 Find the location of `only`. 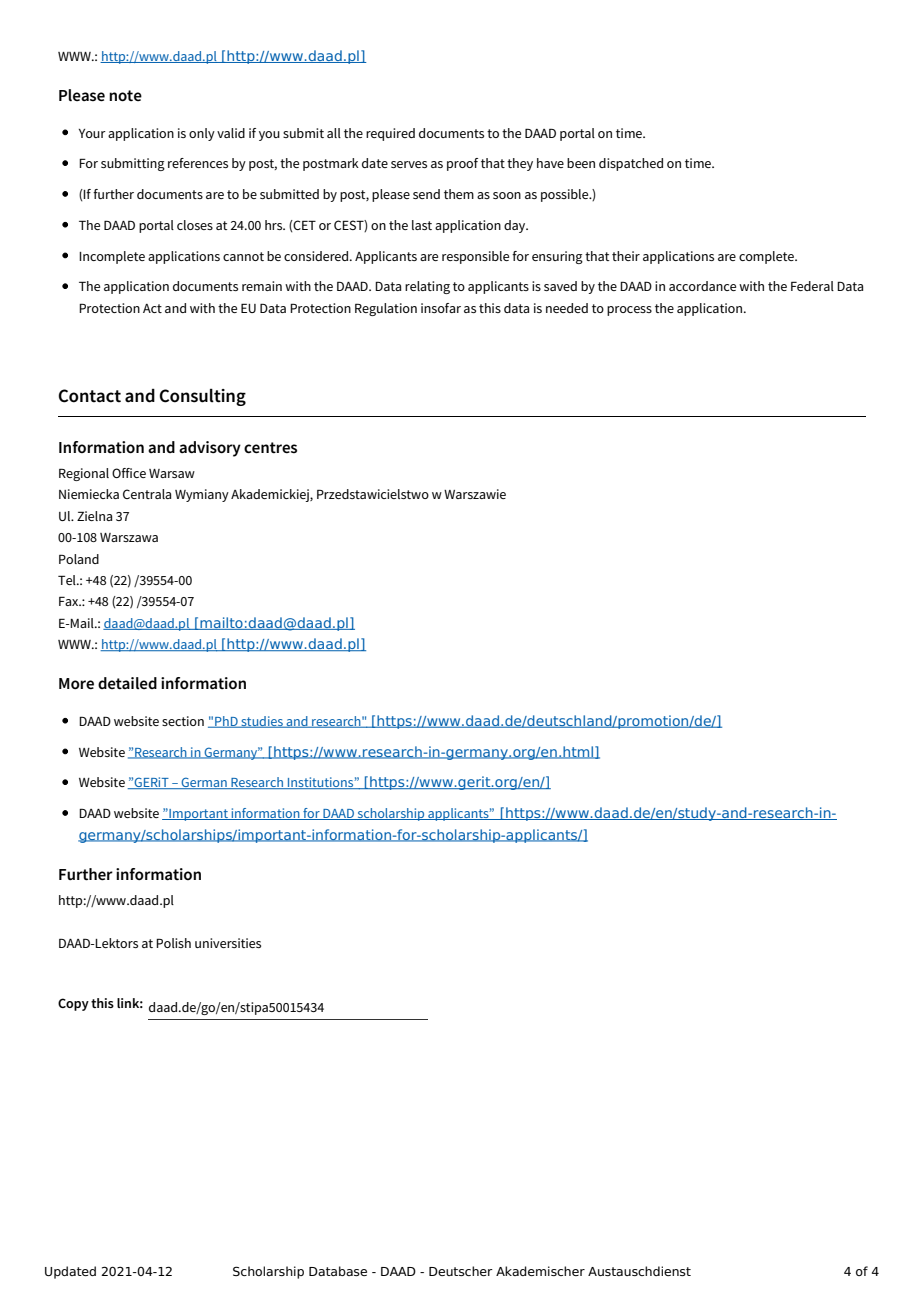

only is located at coordinates (202, 134).
